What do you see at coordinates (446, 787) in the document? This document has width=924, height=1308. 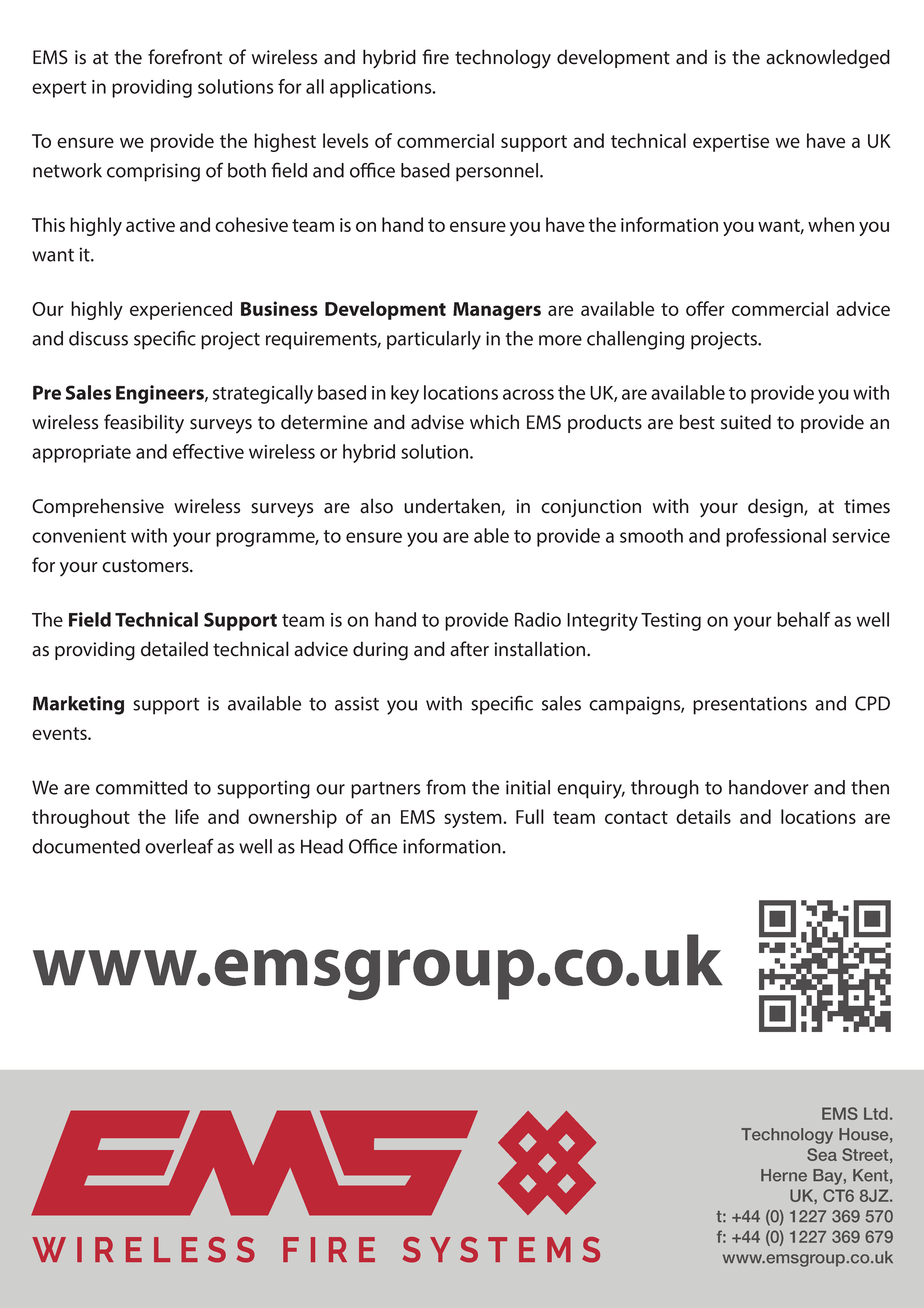 I see `from` at bounding box center [446, 787].
